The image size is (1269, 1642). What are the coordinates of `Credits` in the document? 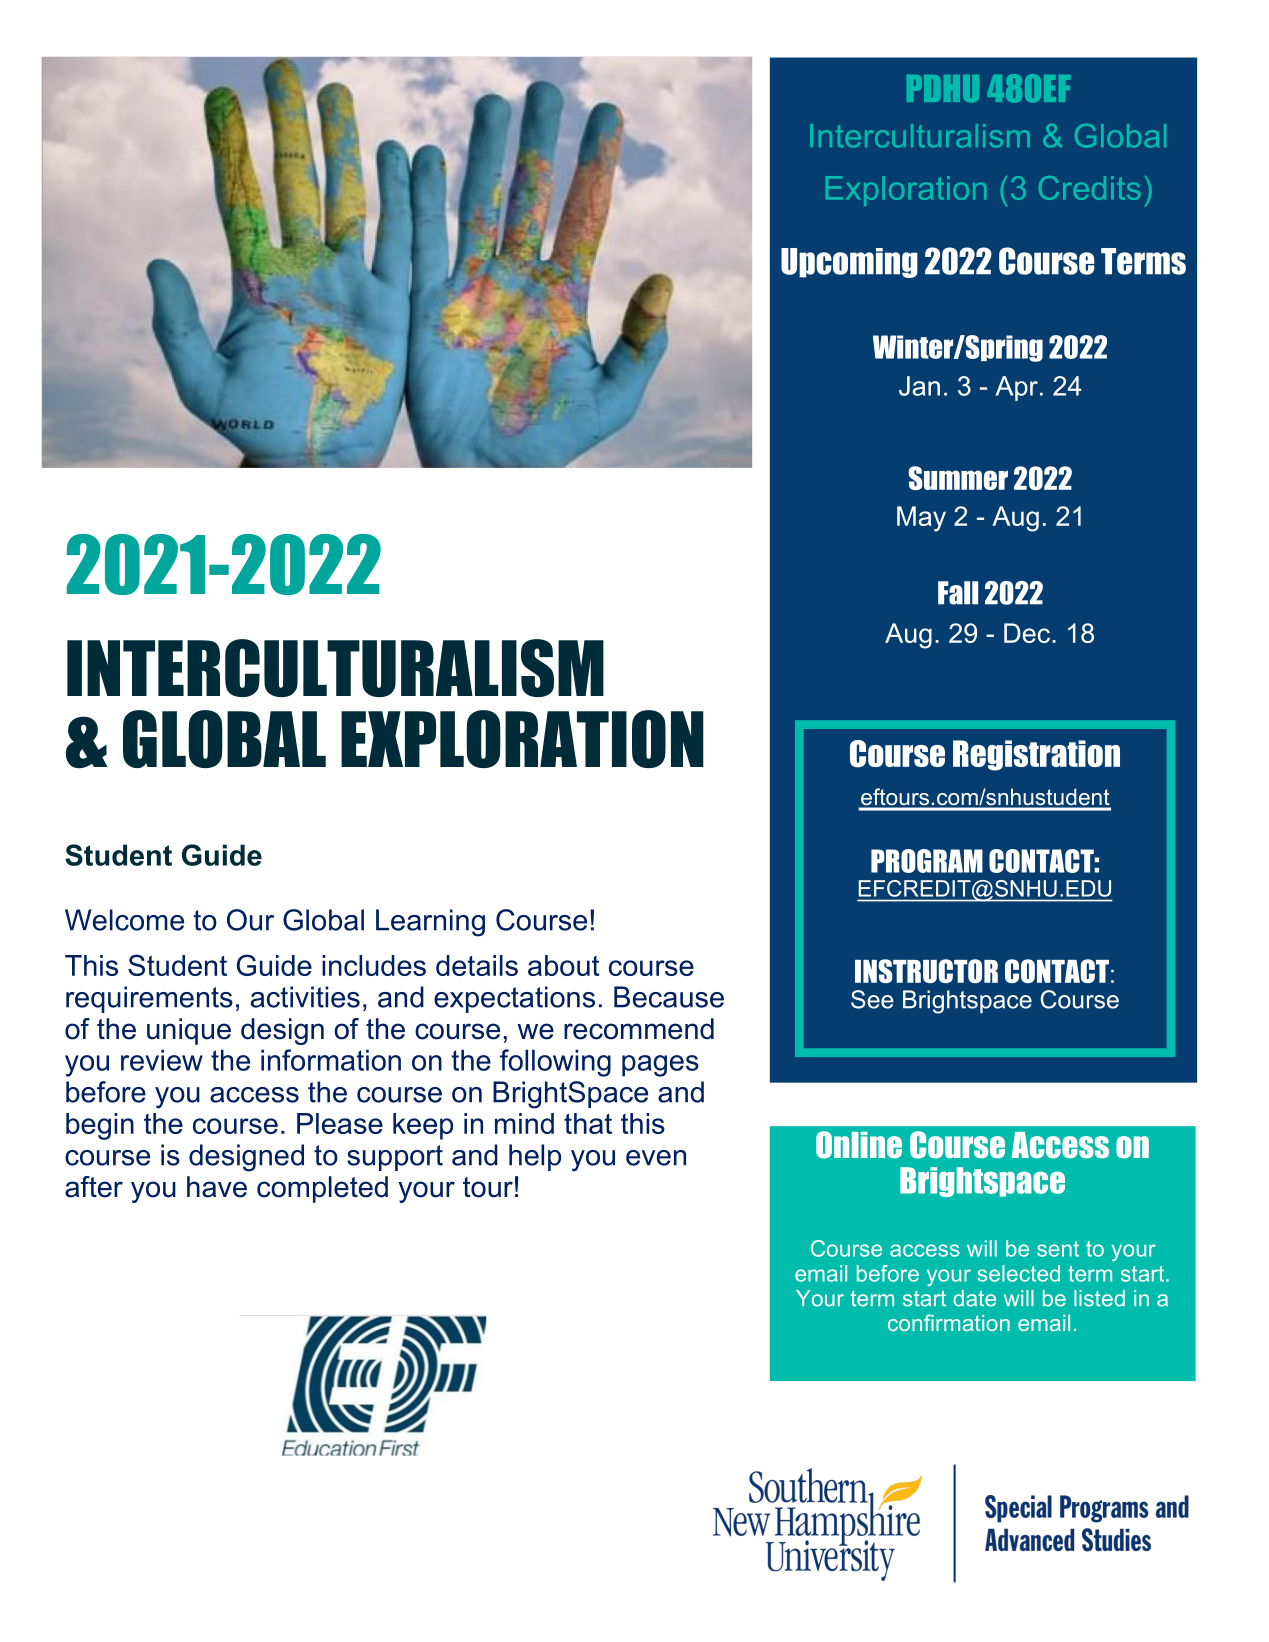 It's located at (1089, 188).
